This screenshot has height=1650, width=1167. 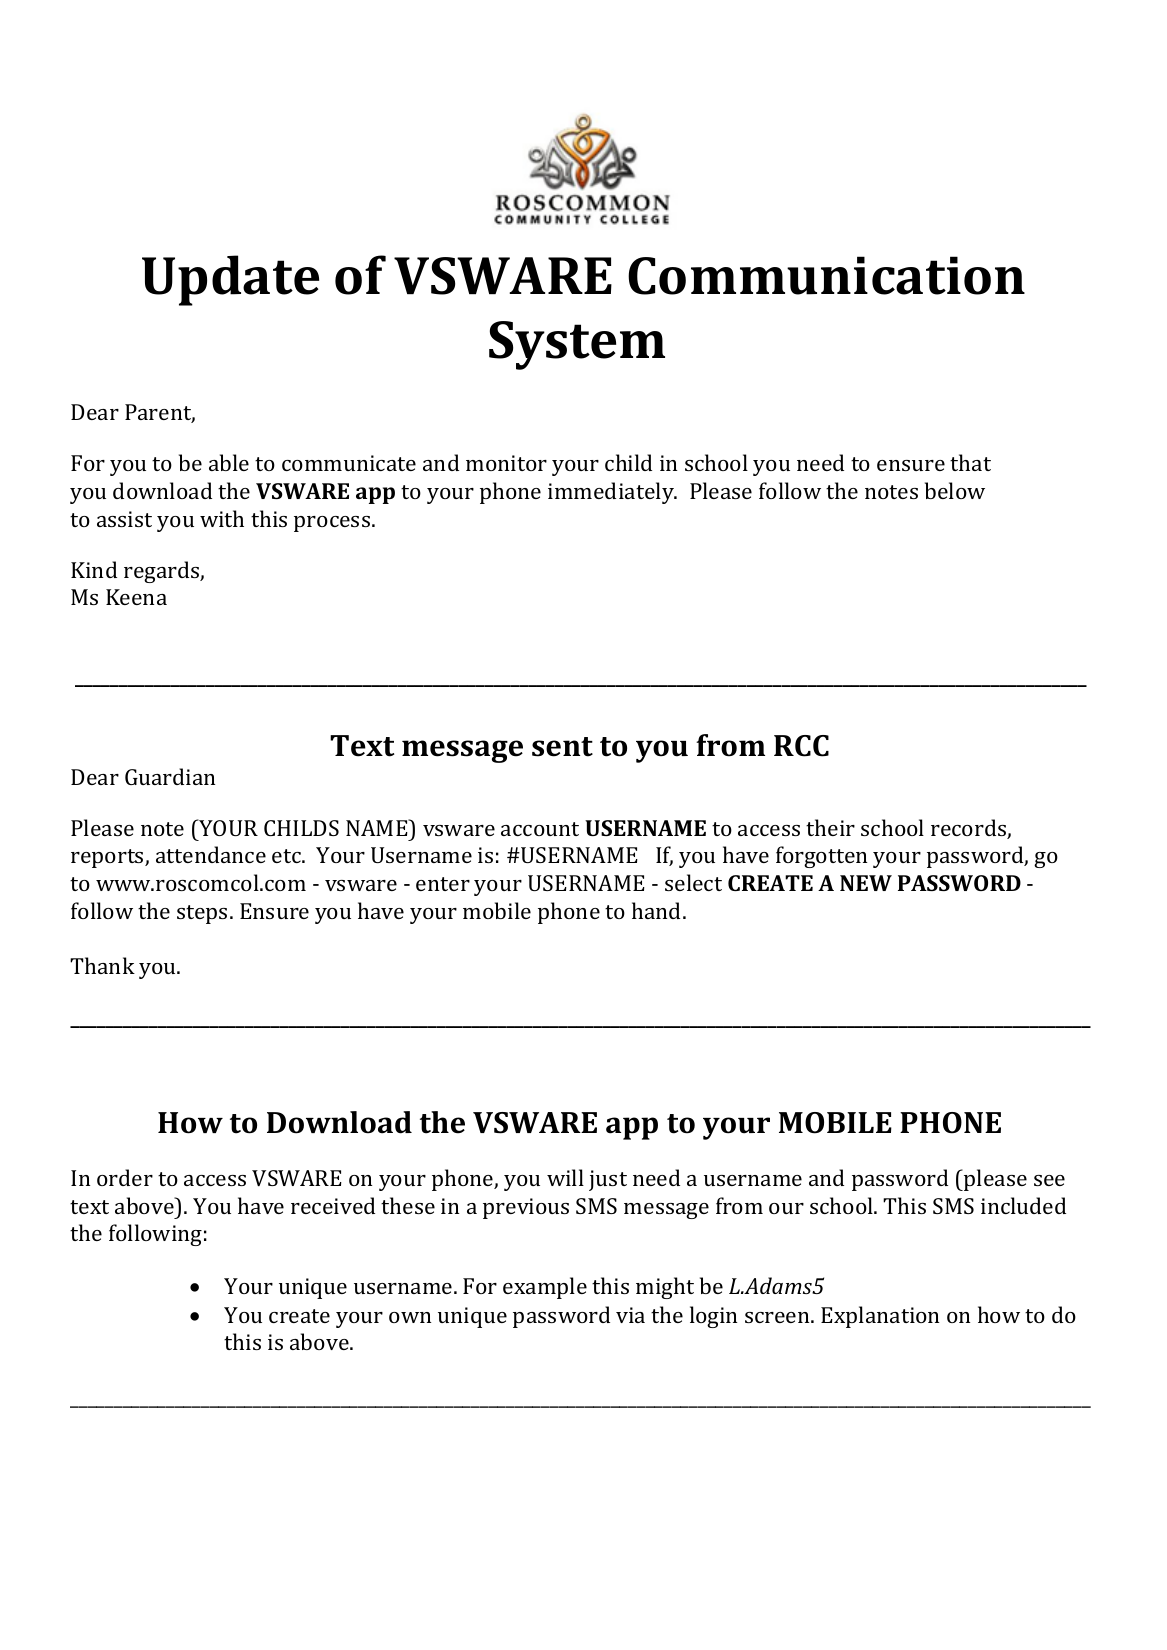 What do you see at coordinates (1049, 1180) in the screenshot?
I see `see` at bounding box center [1049, 1180].
